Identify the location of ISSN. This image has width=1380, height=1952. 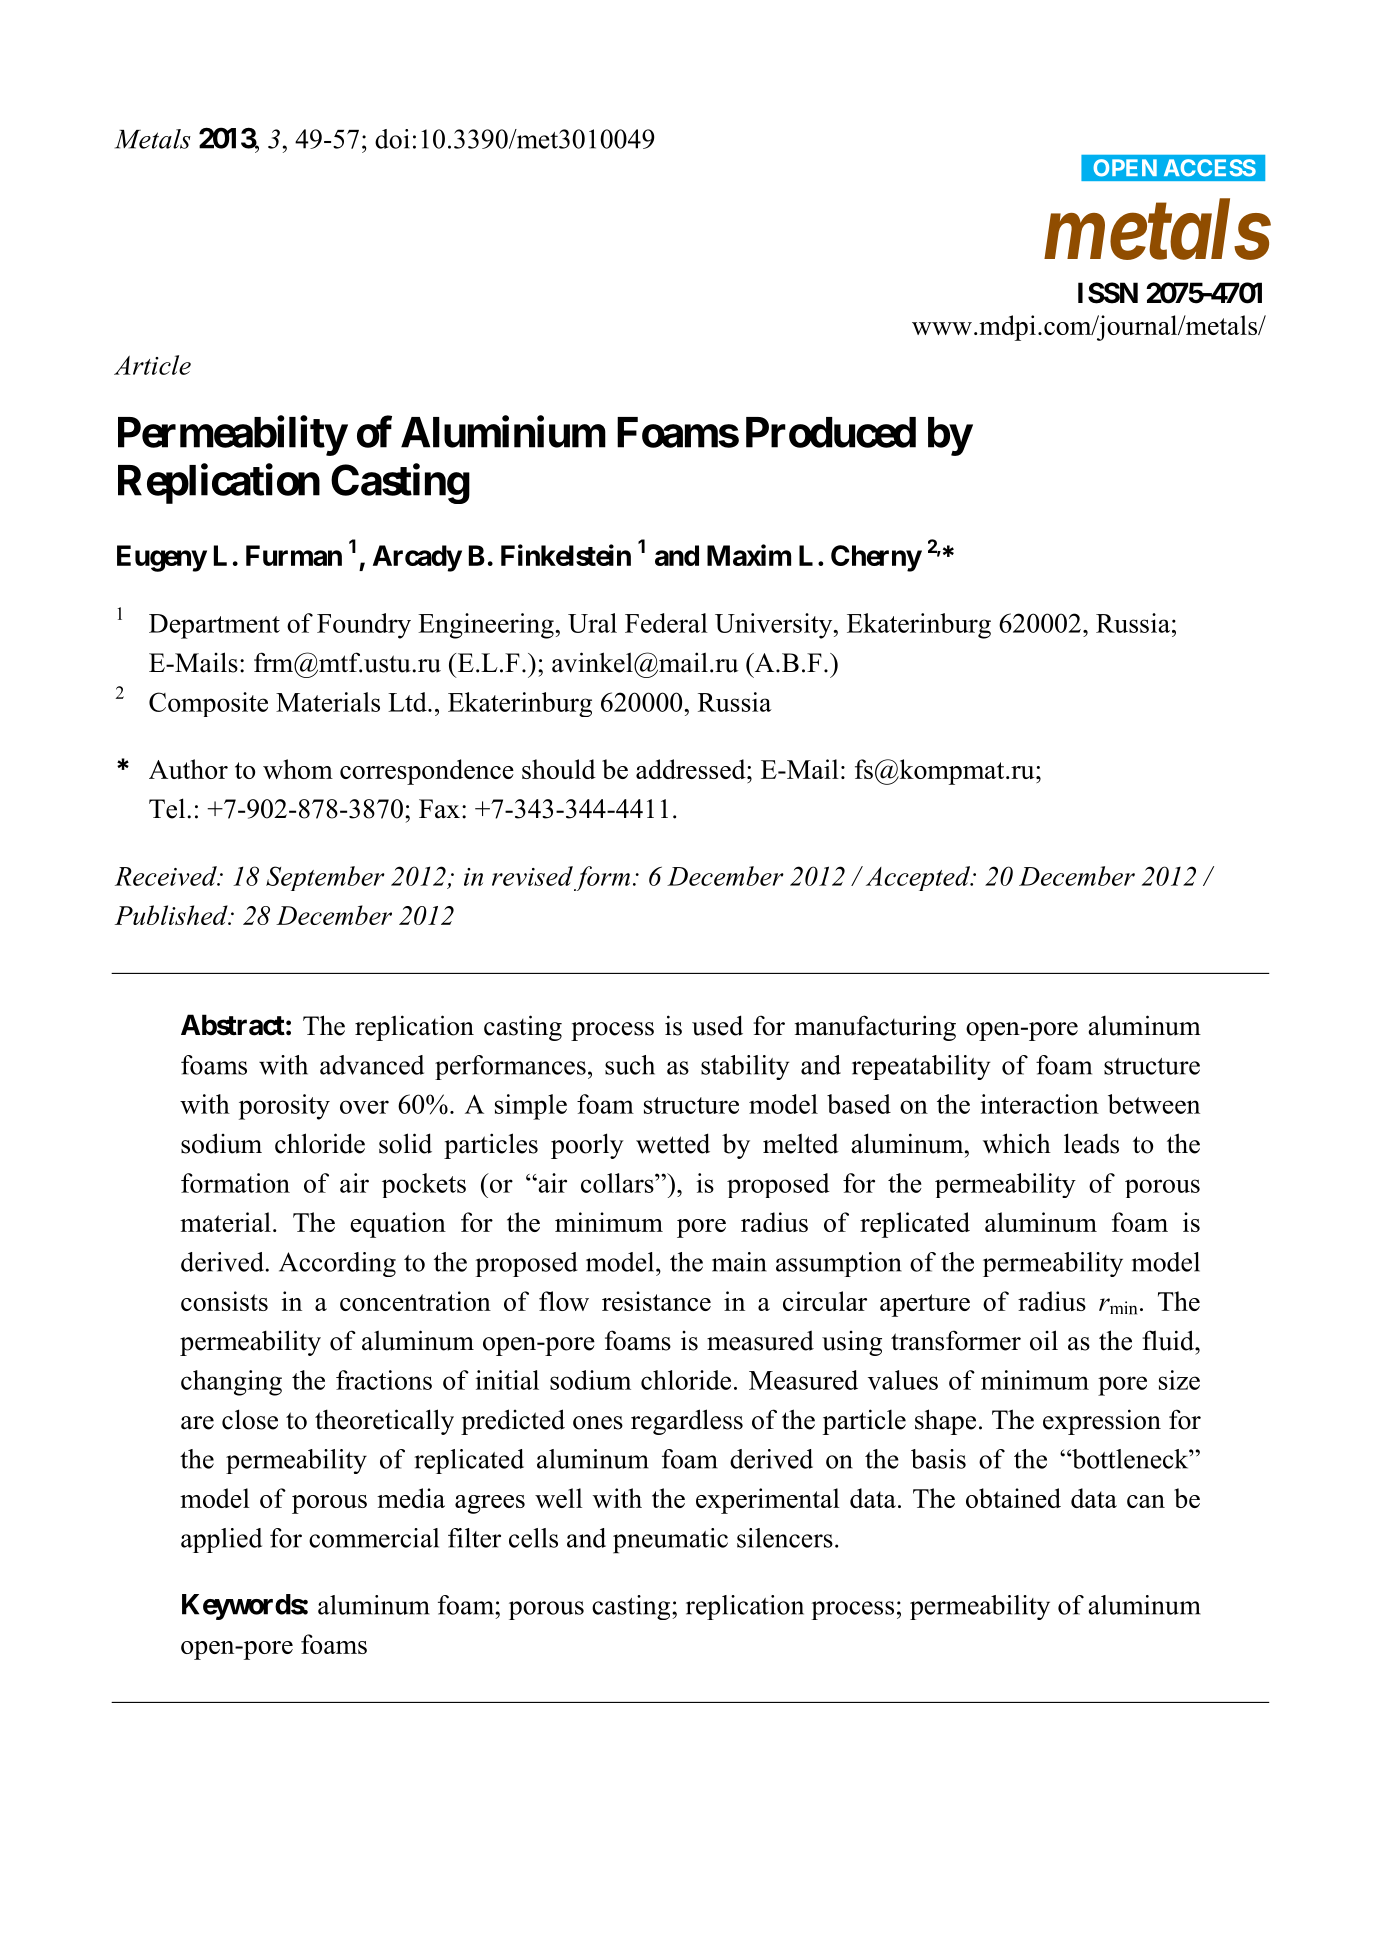
(1108, 293).
